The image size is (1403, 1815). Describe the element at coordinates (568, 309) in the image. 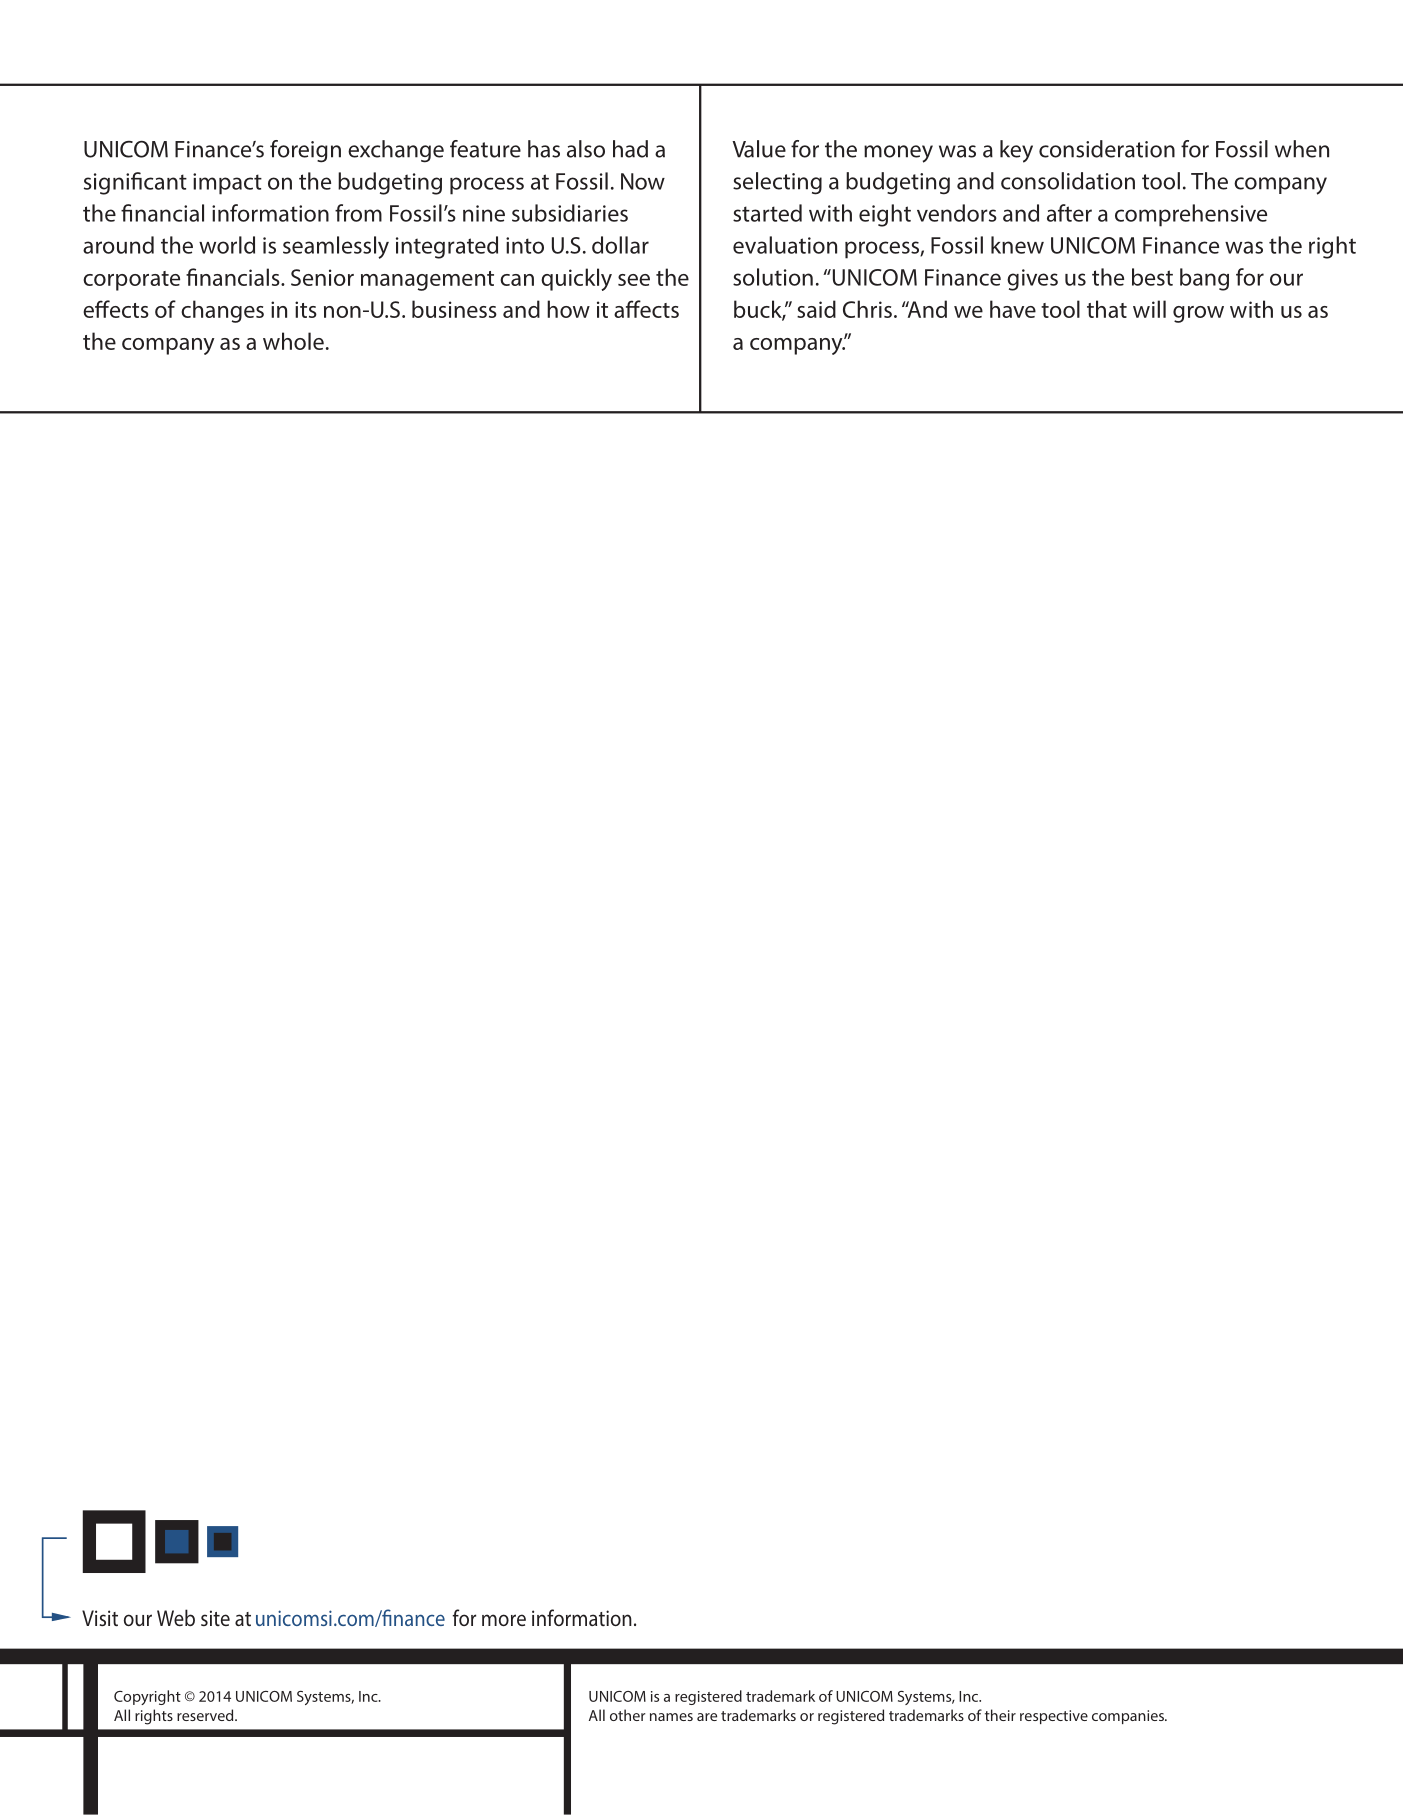

I see `how` at that location.
